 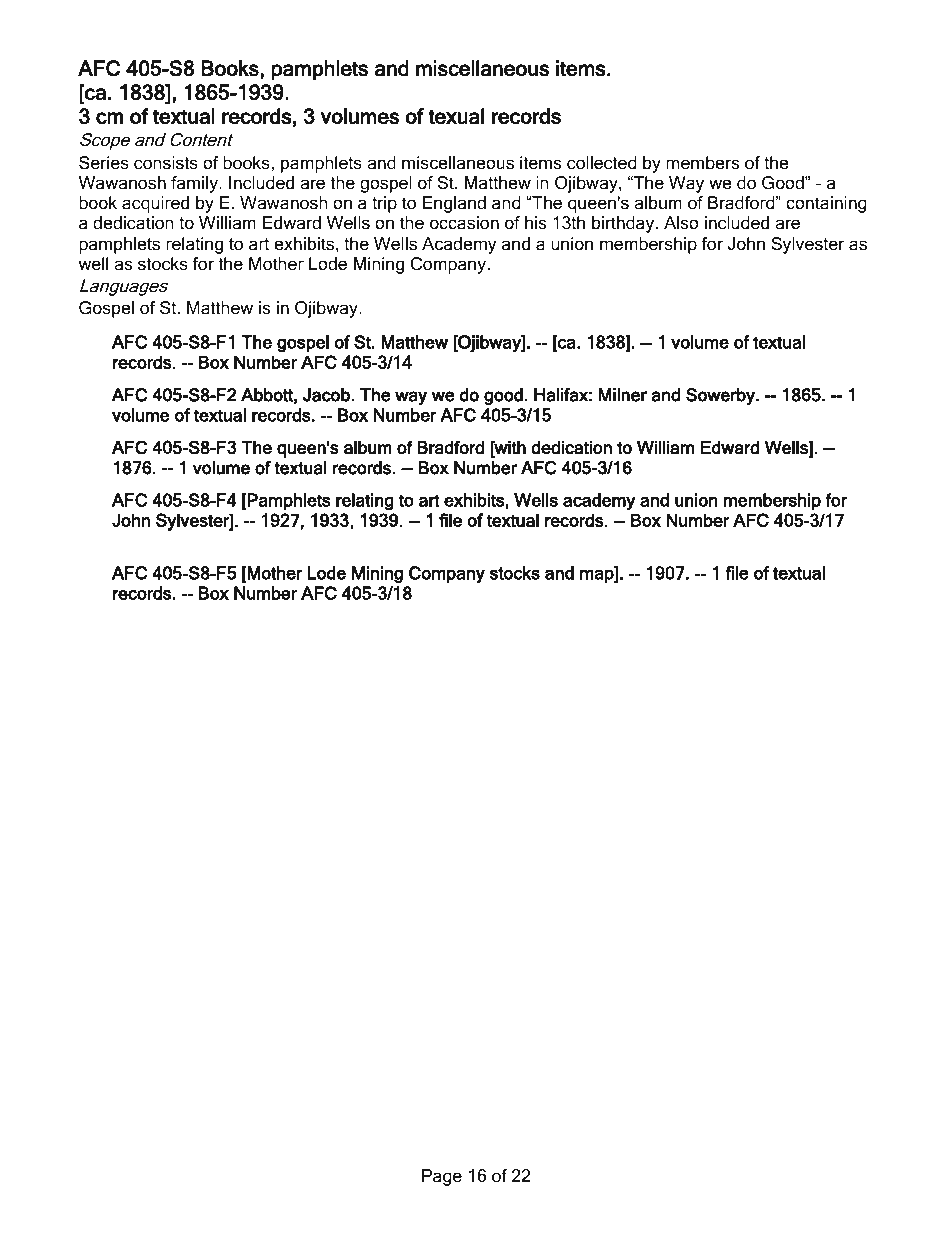 I want to click on Milner, so click(x=623, y=395).
